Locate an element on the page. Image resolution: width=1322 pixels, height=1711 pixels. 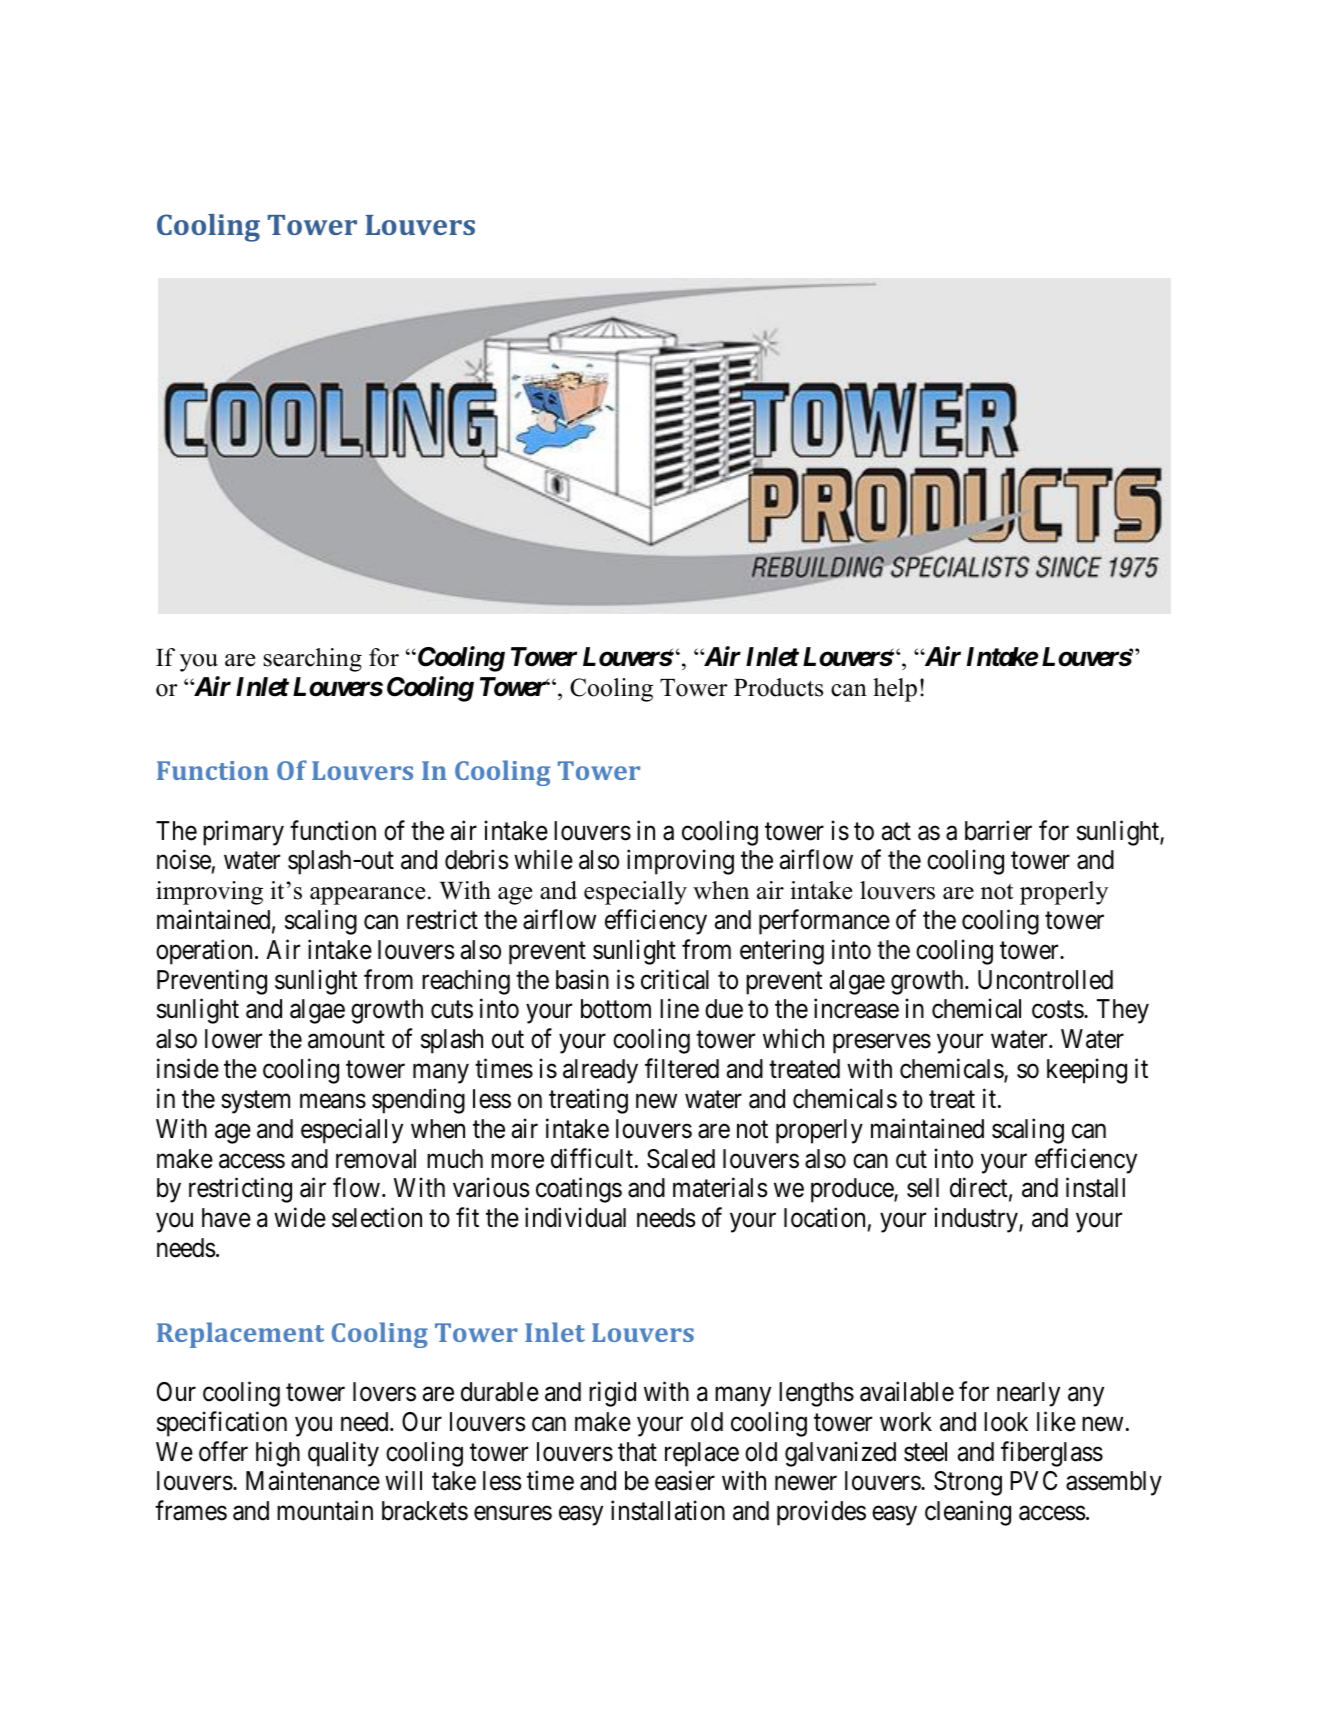
help is located at coordinates (895, 690).
